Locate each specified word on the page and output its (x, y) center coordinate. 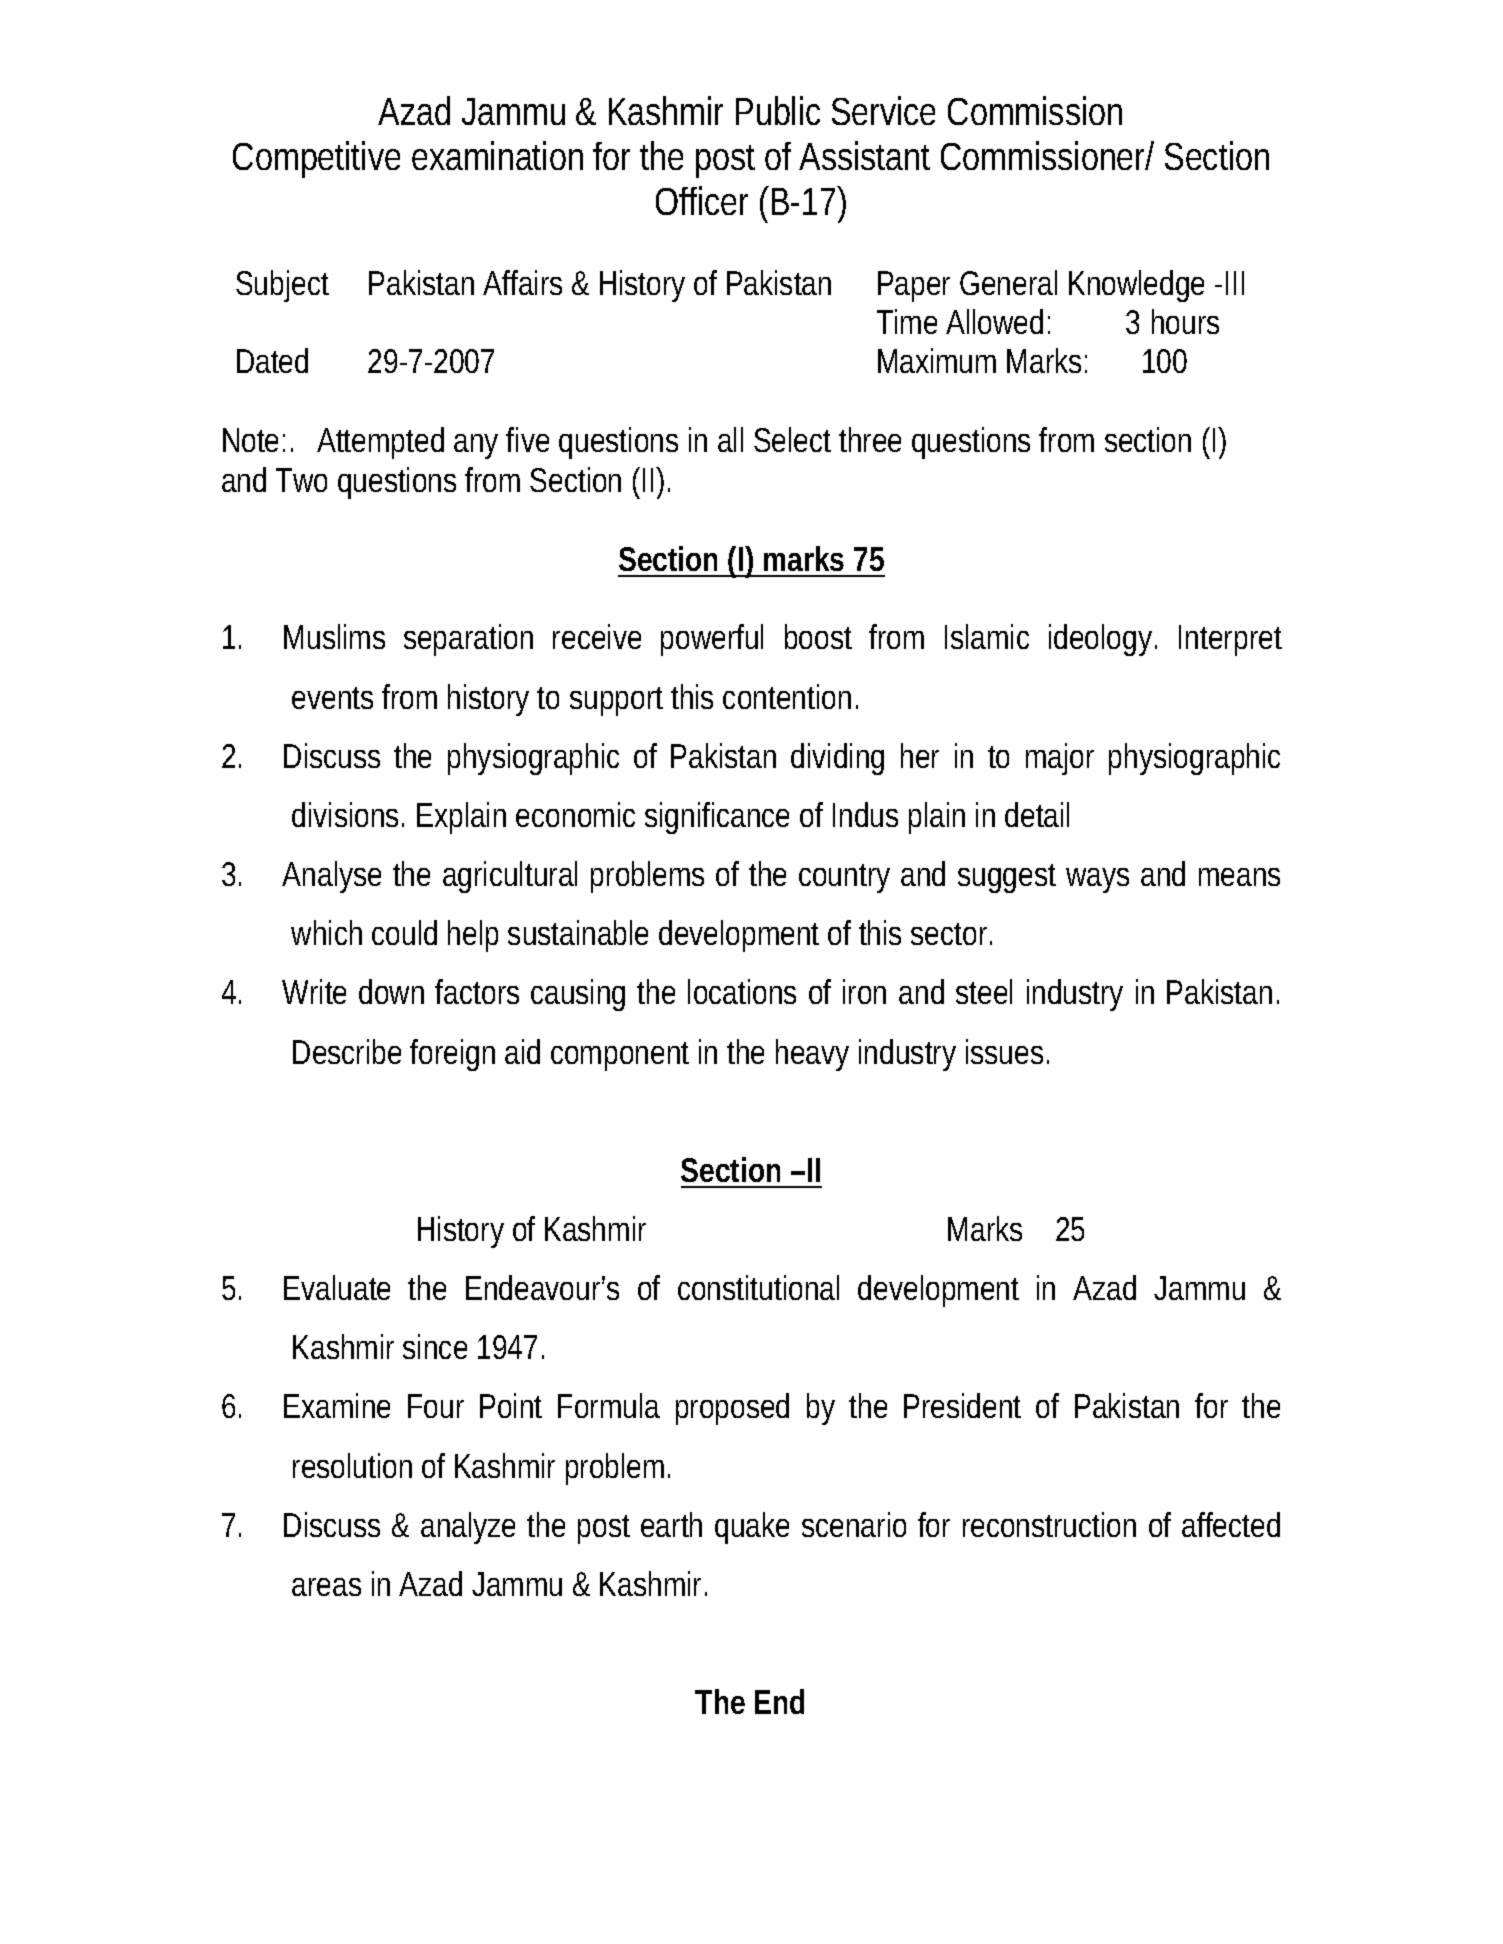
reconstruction (1049, 1524)
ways (1097, 880)
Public (778, 110)
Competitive (316, 159)
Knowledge (1136, 286)
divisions (345, 814)
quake (752, 1528)
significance (717, 818)
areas (326, 1587)
